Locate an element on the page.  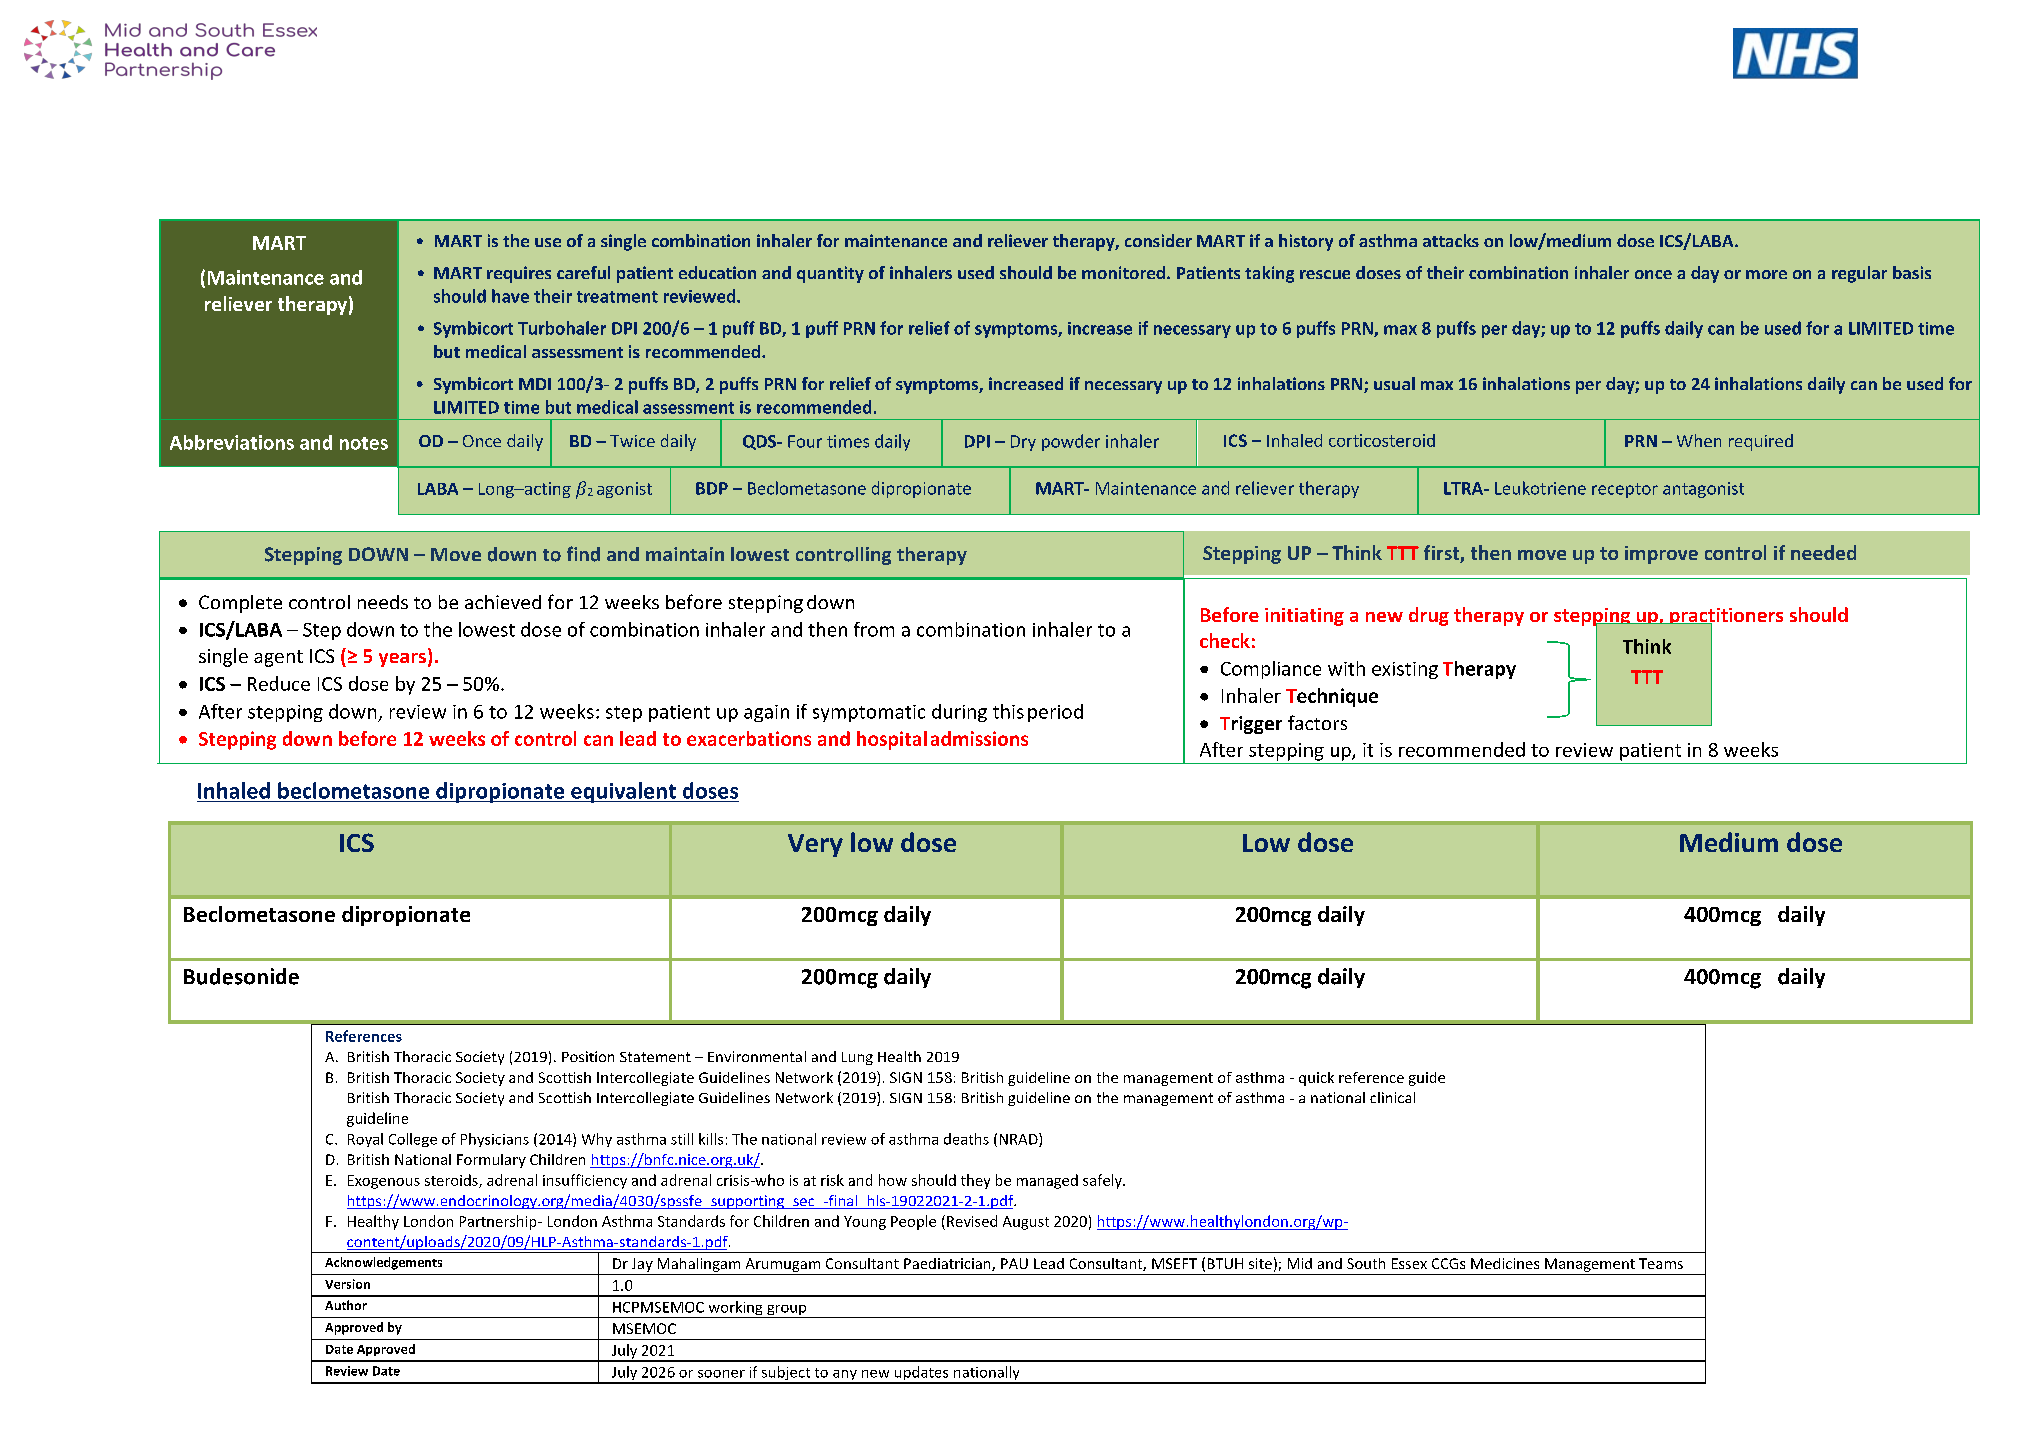
requires is located at coordinates (519, 274).
